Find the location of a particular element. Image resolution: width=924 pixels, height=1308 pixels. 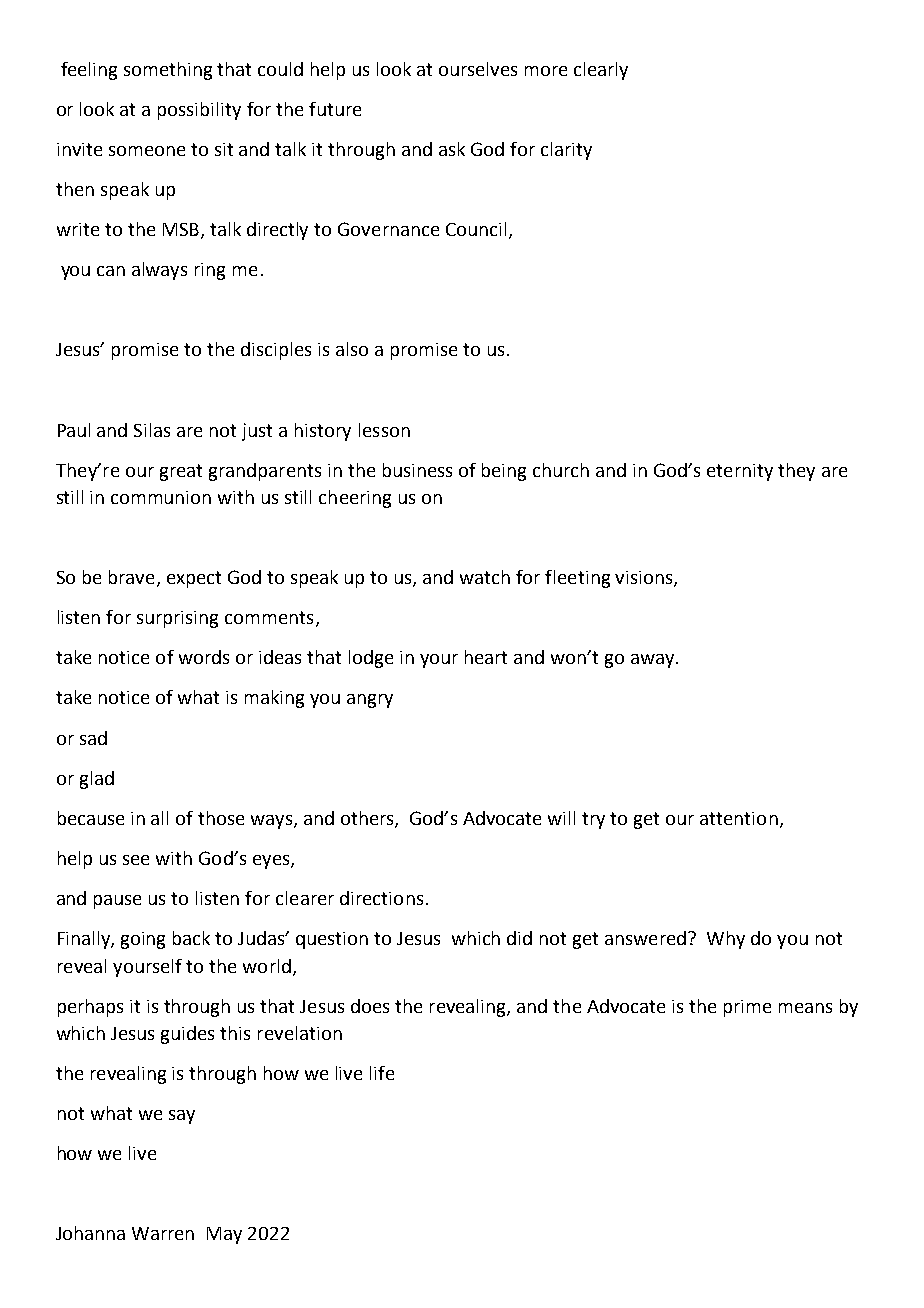

ask is located at coordinates (452, 149).
